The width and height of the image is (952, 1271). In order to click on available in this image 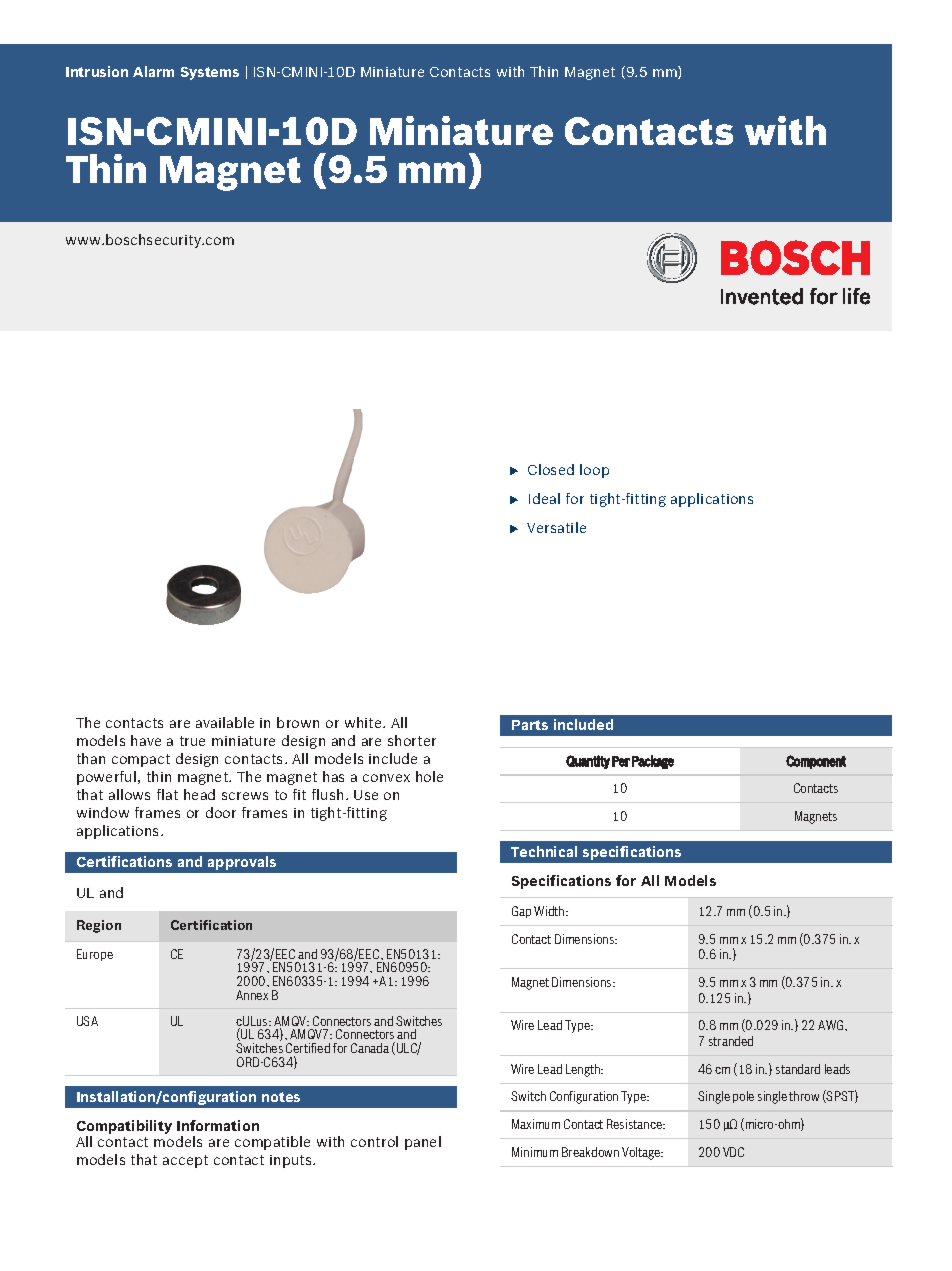, I will do `click(225, 722)`.
